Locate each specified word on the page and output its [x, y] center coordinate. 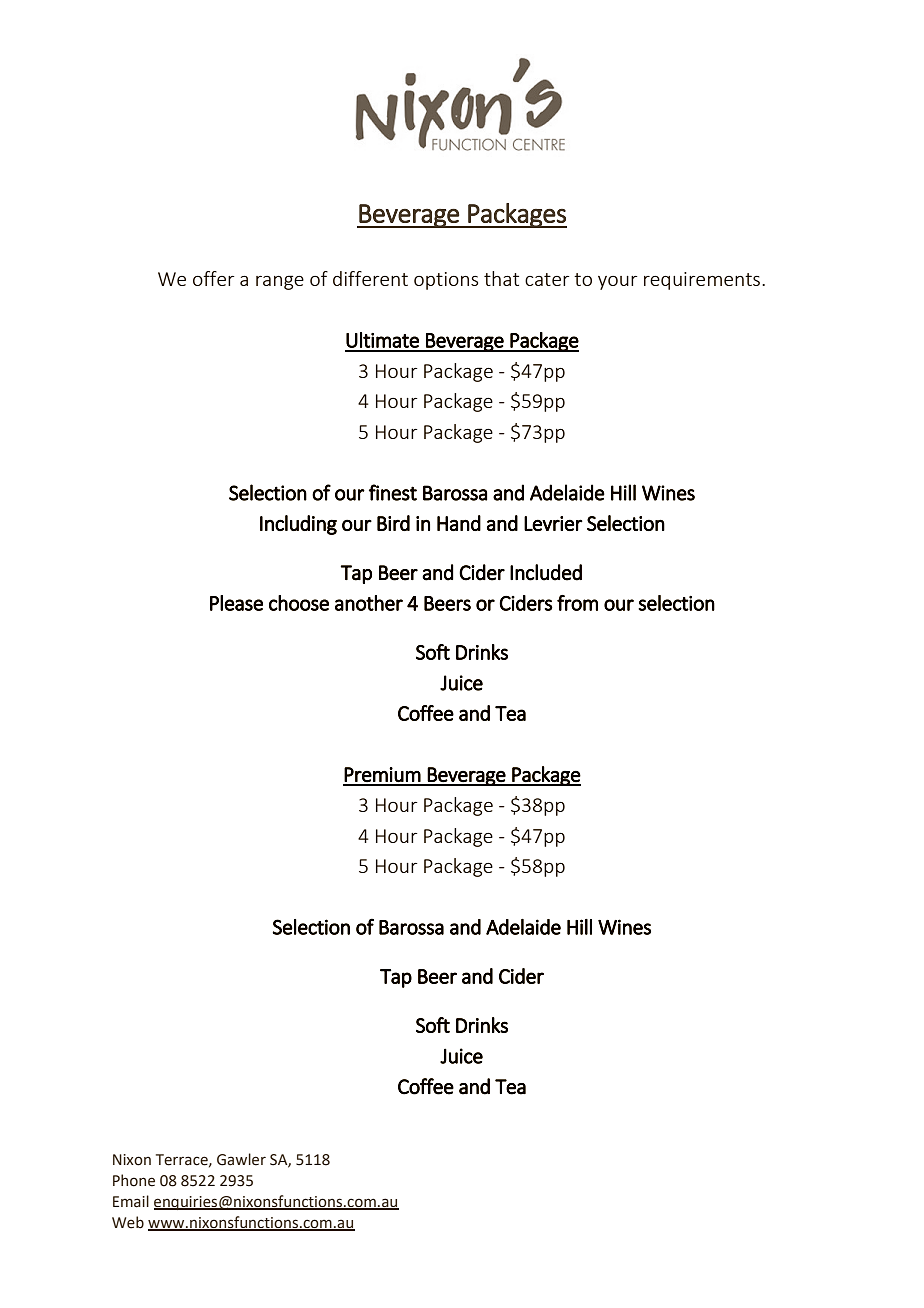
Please [236, 603]
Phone [134, 1180]
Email [131, 1201]
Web [128, 1222]
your [618, 283]
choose [299, 603]
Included [546, 572]
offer [214, 278]
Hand [459, 523]
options [446, 281]
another [369, 603]
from [577, 603]
